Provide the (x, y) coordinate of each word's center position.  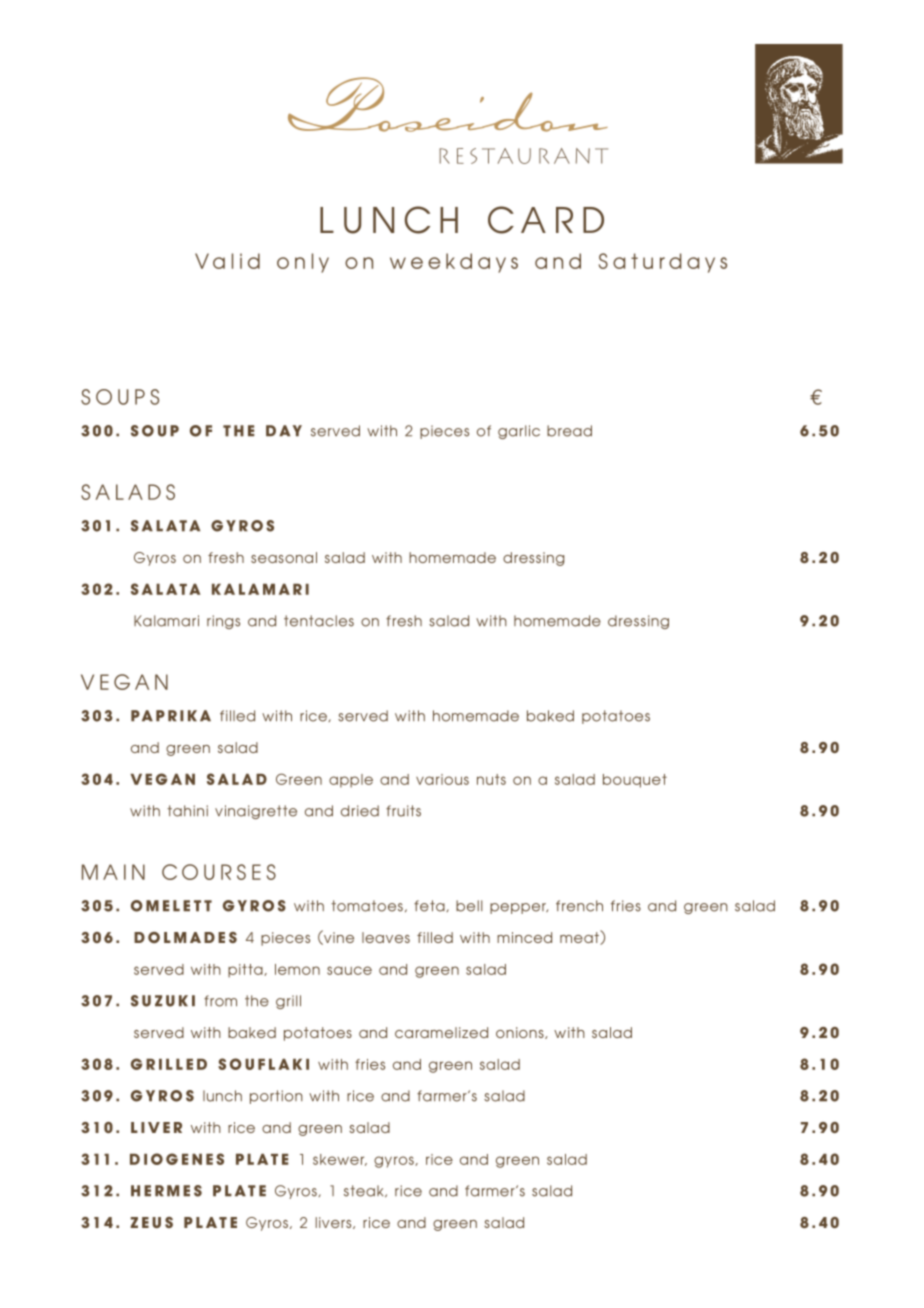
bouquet (635, 781)
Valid (227, 261)
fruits (403, 811)
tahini (187, 811)
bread (569, 431)
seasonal (284, 557)
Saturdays (663, 263)
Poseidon (448, 104)
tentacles (319, 621)
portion (276, 1097)
